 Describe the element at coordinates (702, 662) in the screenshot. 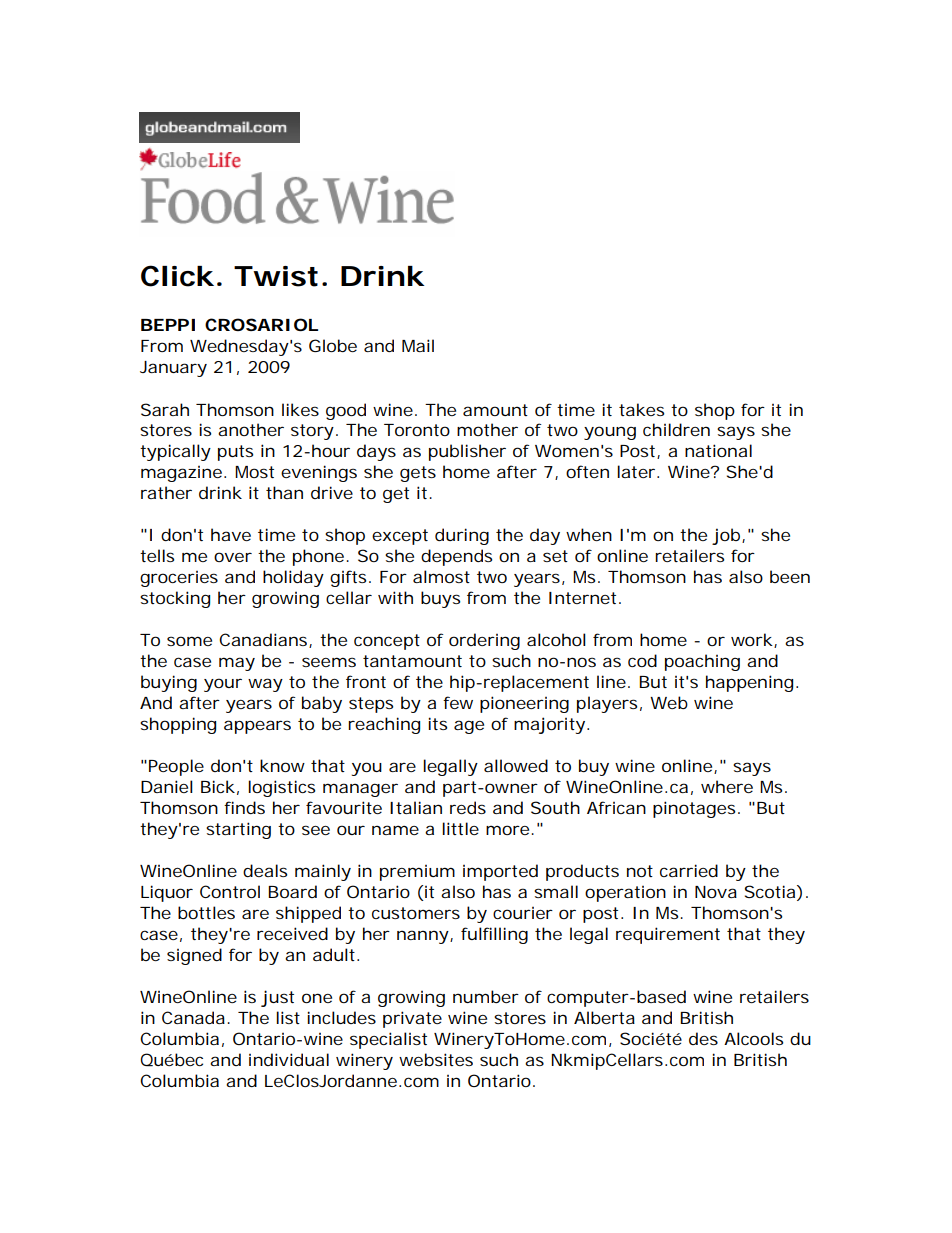

I see `poaching` at that location.
